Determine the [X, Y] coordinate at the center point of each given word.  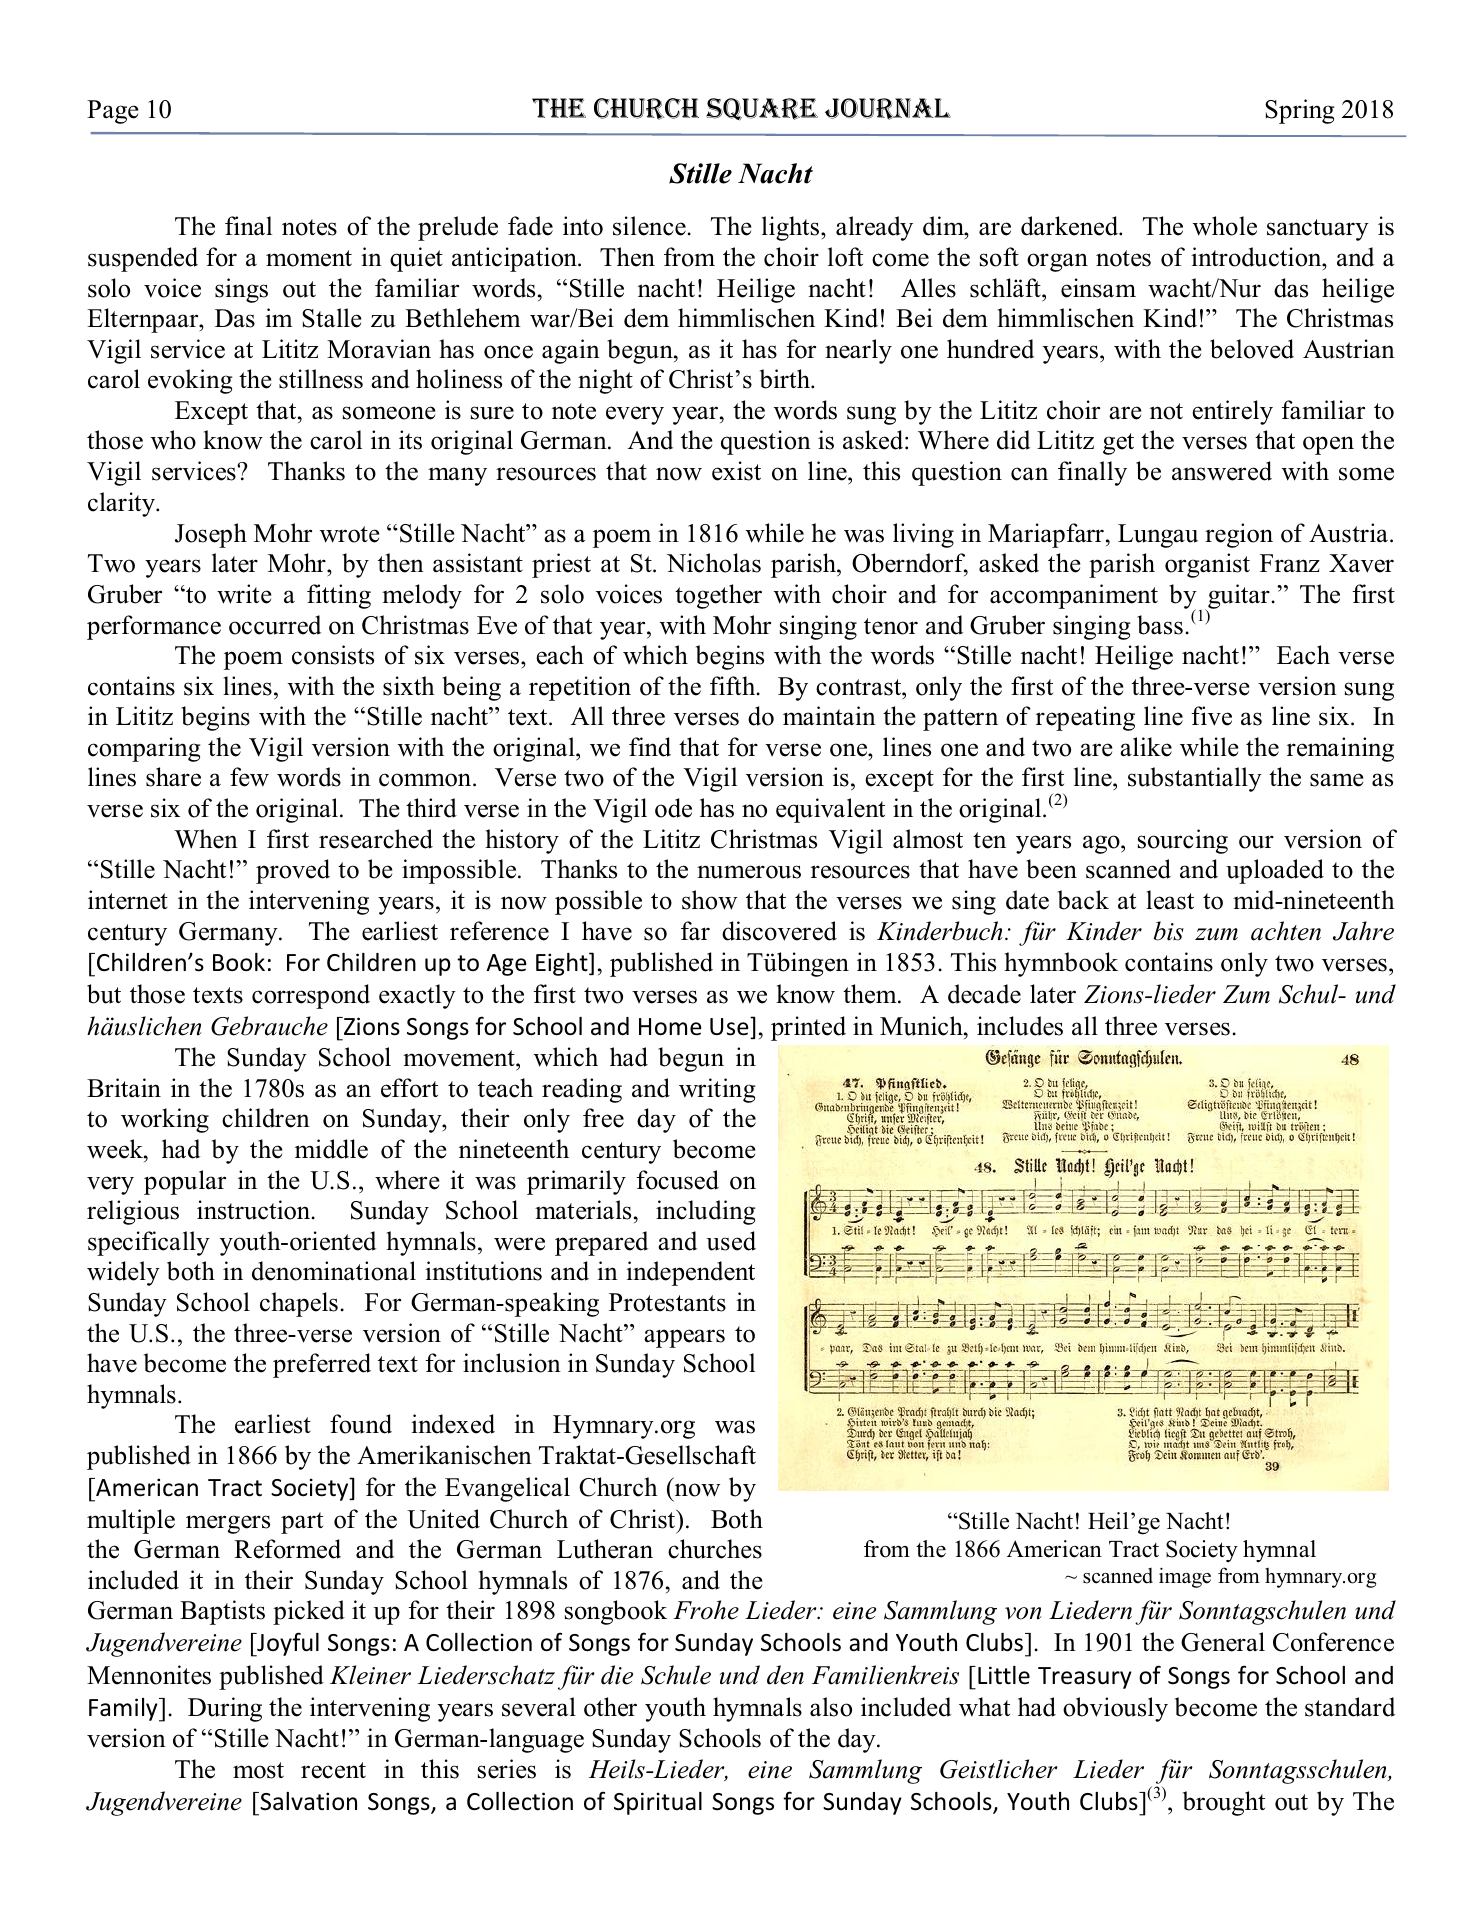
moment [309, 258]
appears [684, 1338]
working [165, 1120]
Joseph [211, 535]
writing [717, 1090]
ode [673, 808]
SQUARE [762, 109]
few [249, 777]
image [1185, 1577]
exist [736, 471]
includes [1020, 1026]
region [1239, 535]
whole [1225, 226]
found [361, 1424]
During [225, 1709]
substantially [1195, 779]
